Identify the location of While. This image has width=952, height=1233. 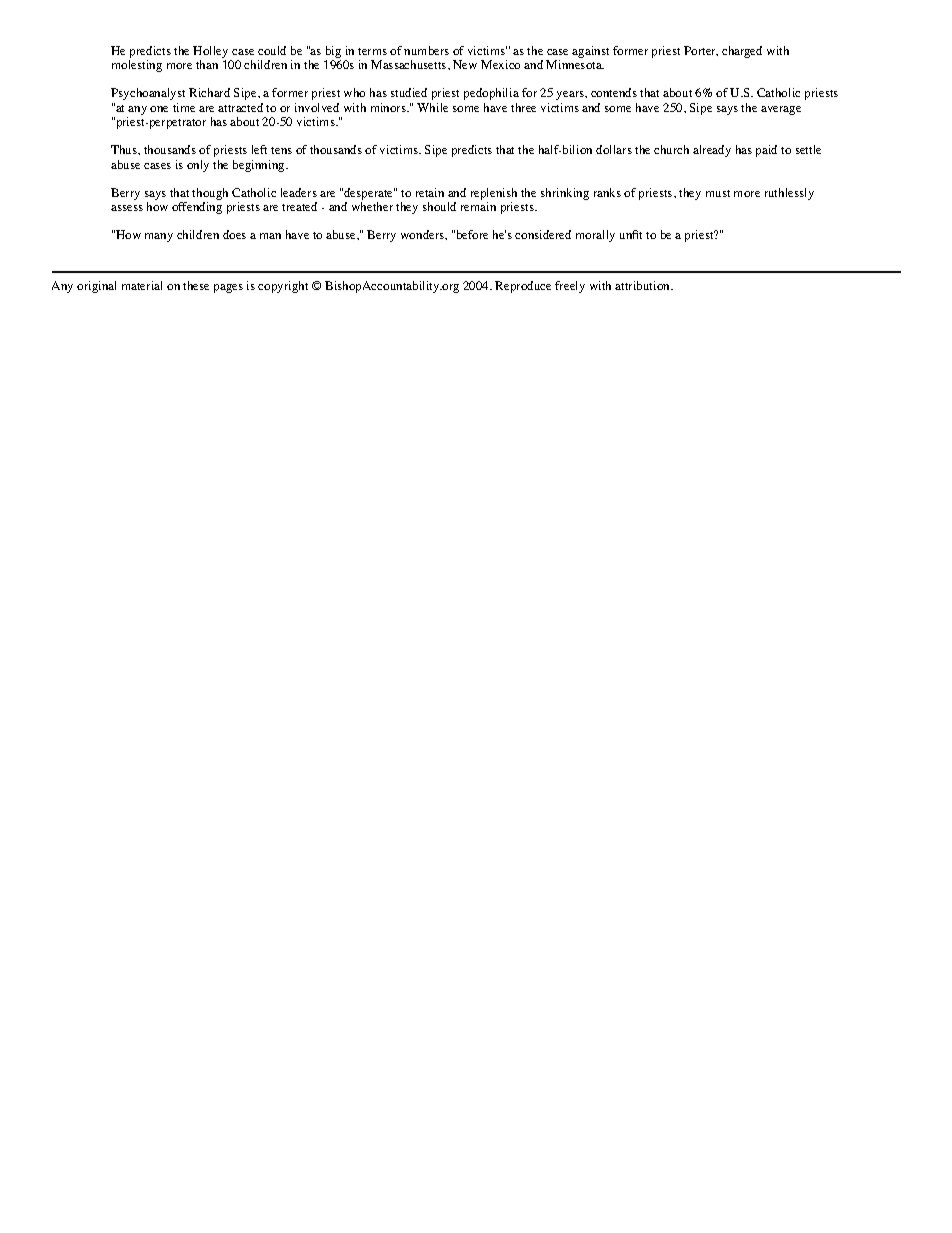
(432, 107).
